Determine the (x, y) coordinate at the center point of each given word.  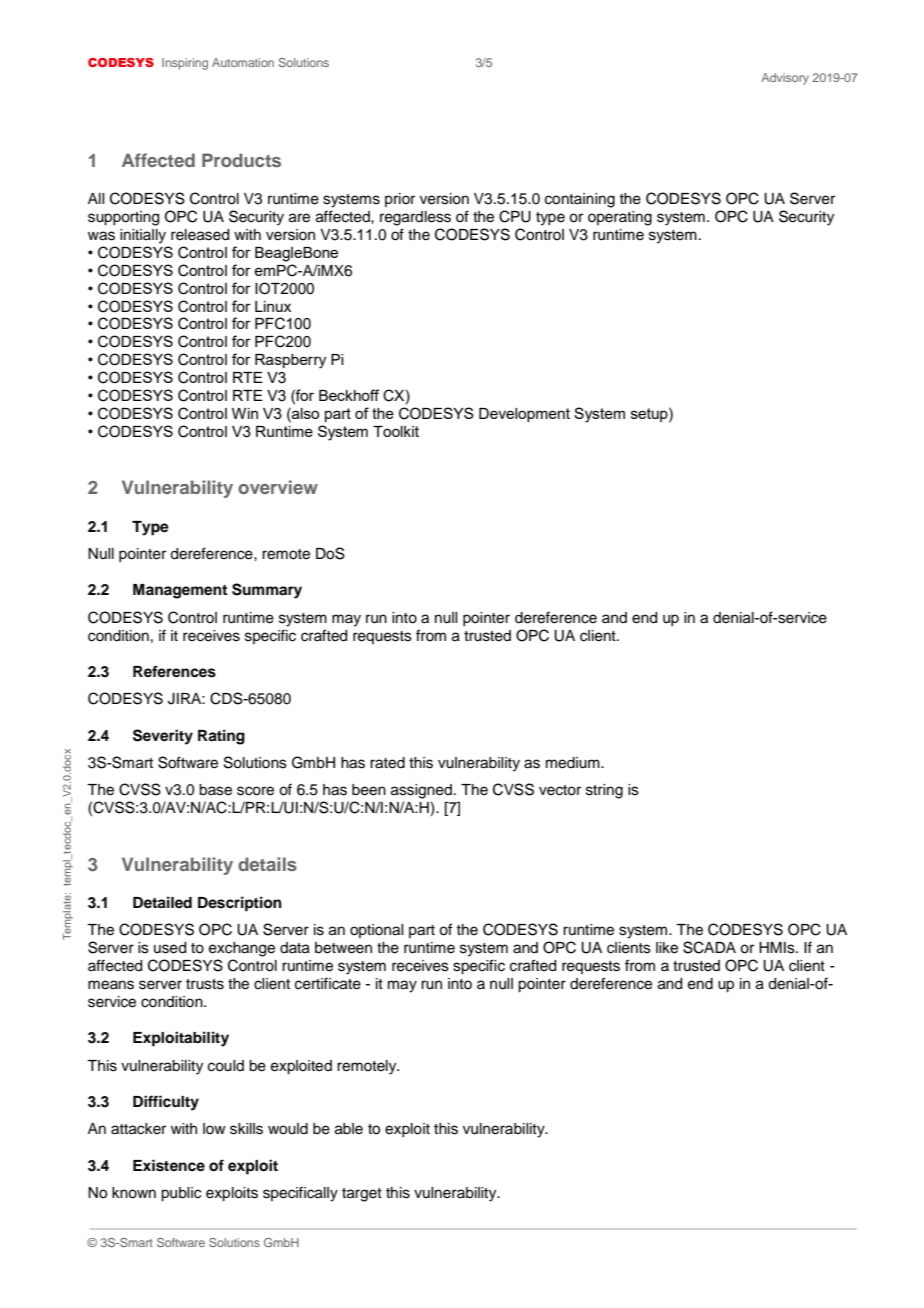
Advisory (785, 79)
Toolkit (396, 431)
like (667, 948)
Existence (169, 1165)
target (362, 1195)
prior (400, 200)
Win (245, 413)
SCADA (709, 947)
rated (387, 763)
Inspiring (185, 64)
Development (524, 415)
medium (574, 763)
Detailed (162, 902)
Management (180, 591)
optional (376, 931)
